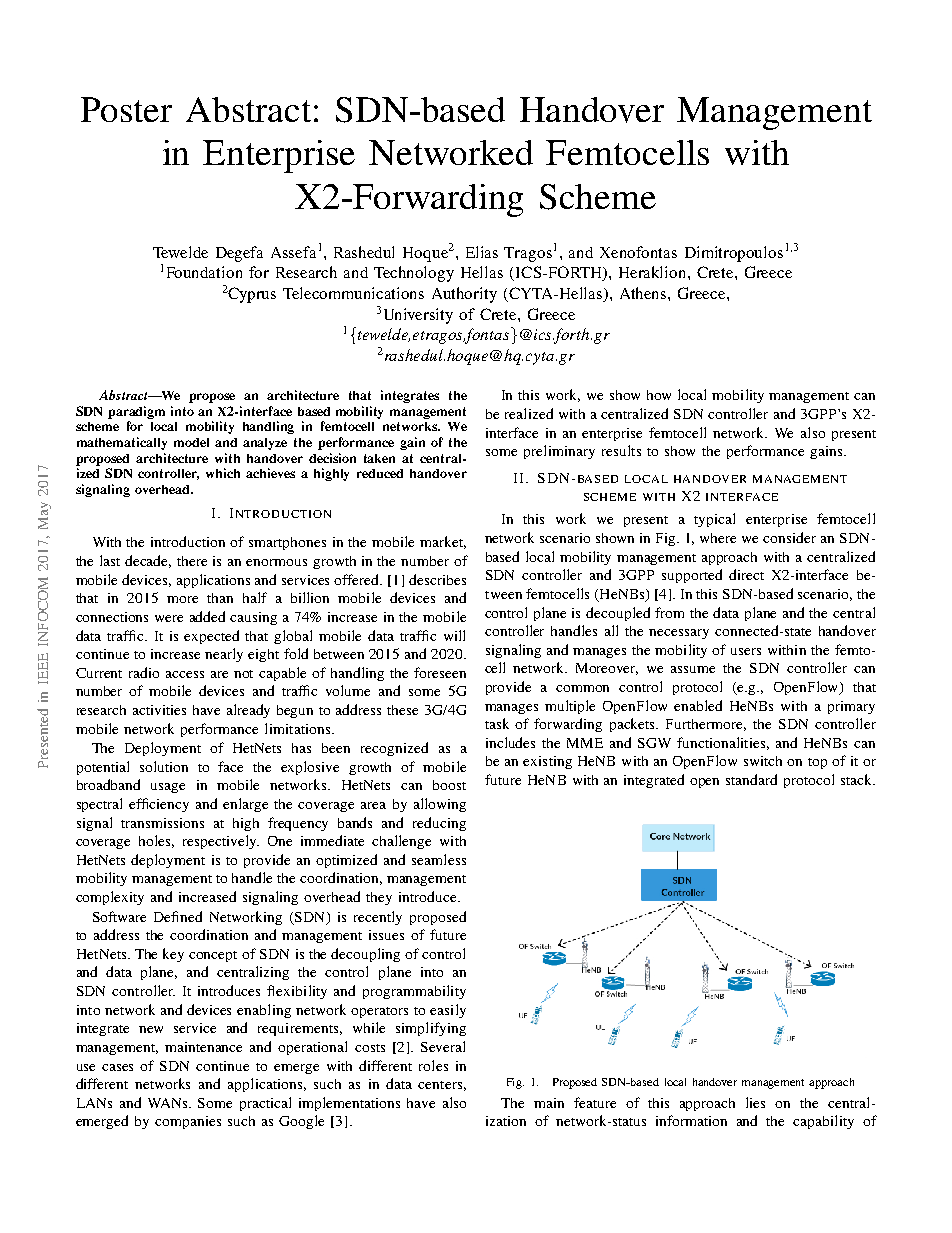 The width and height of the page is (952, 1233). I want to click on boost, so click(449, 785).
